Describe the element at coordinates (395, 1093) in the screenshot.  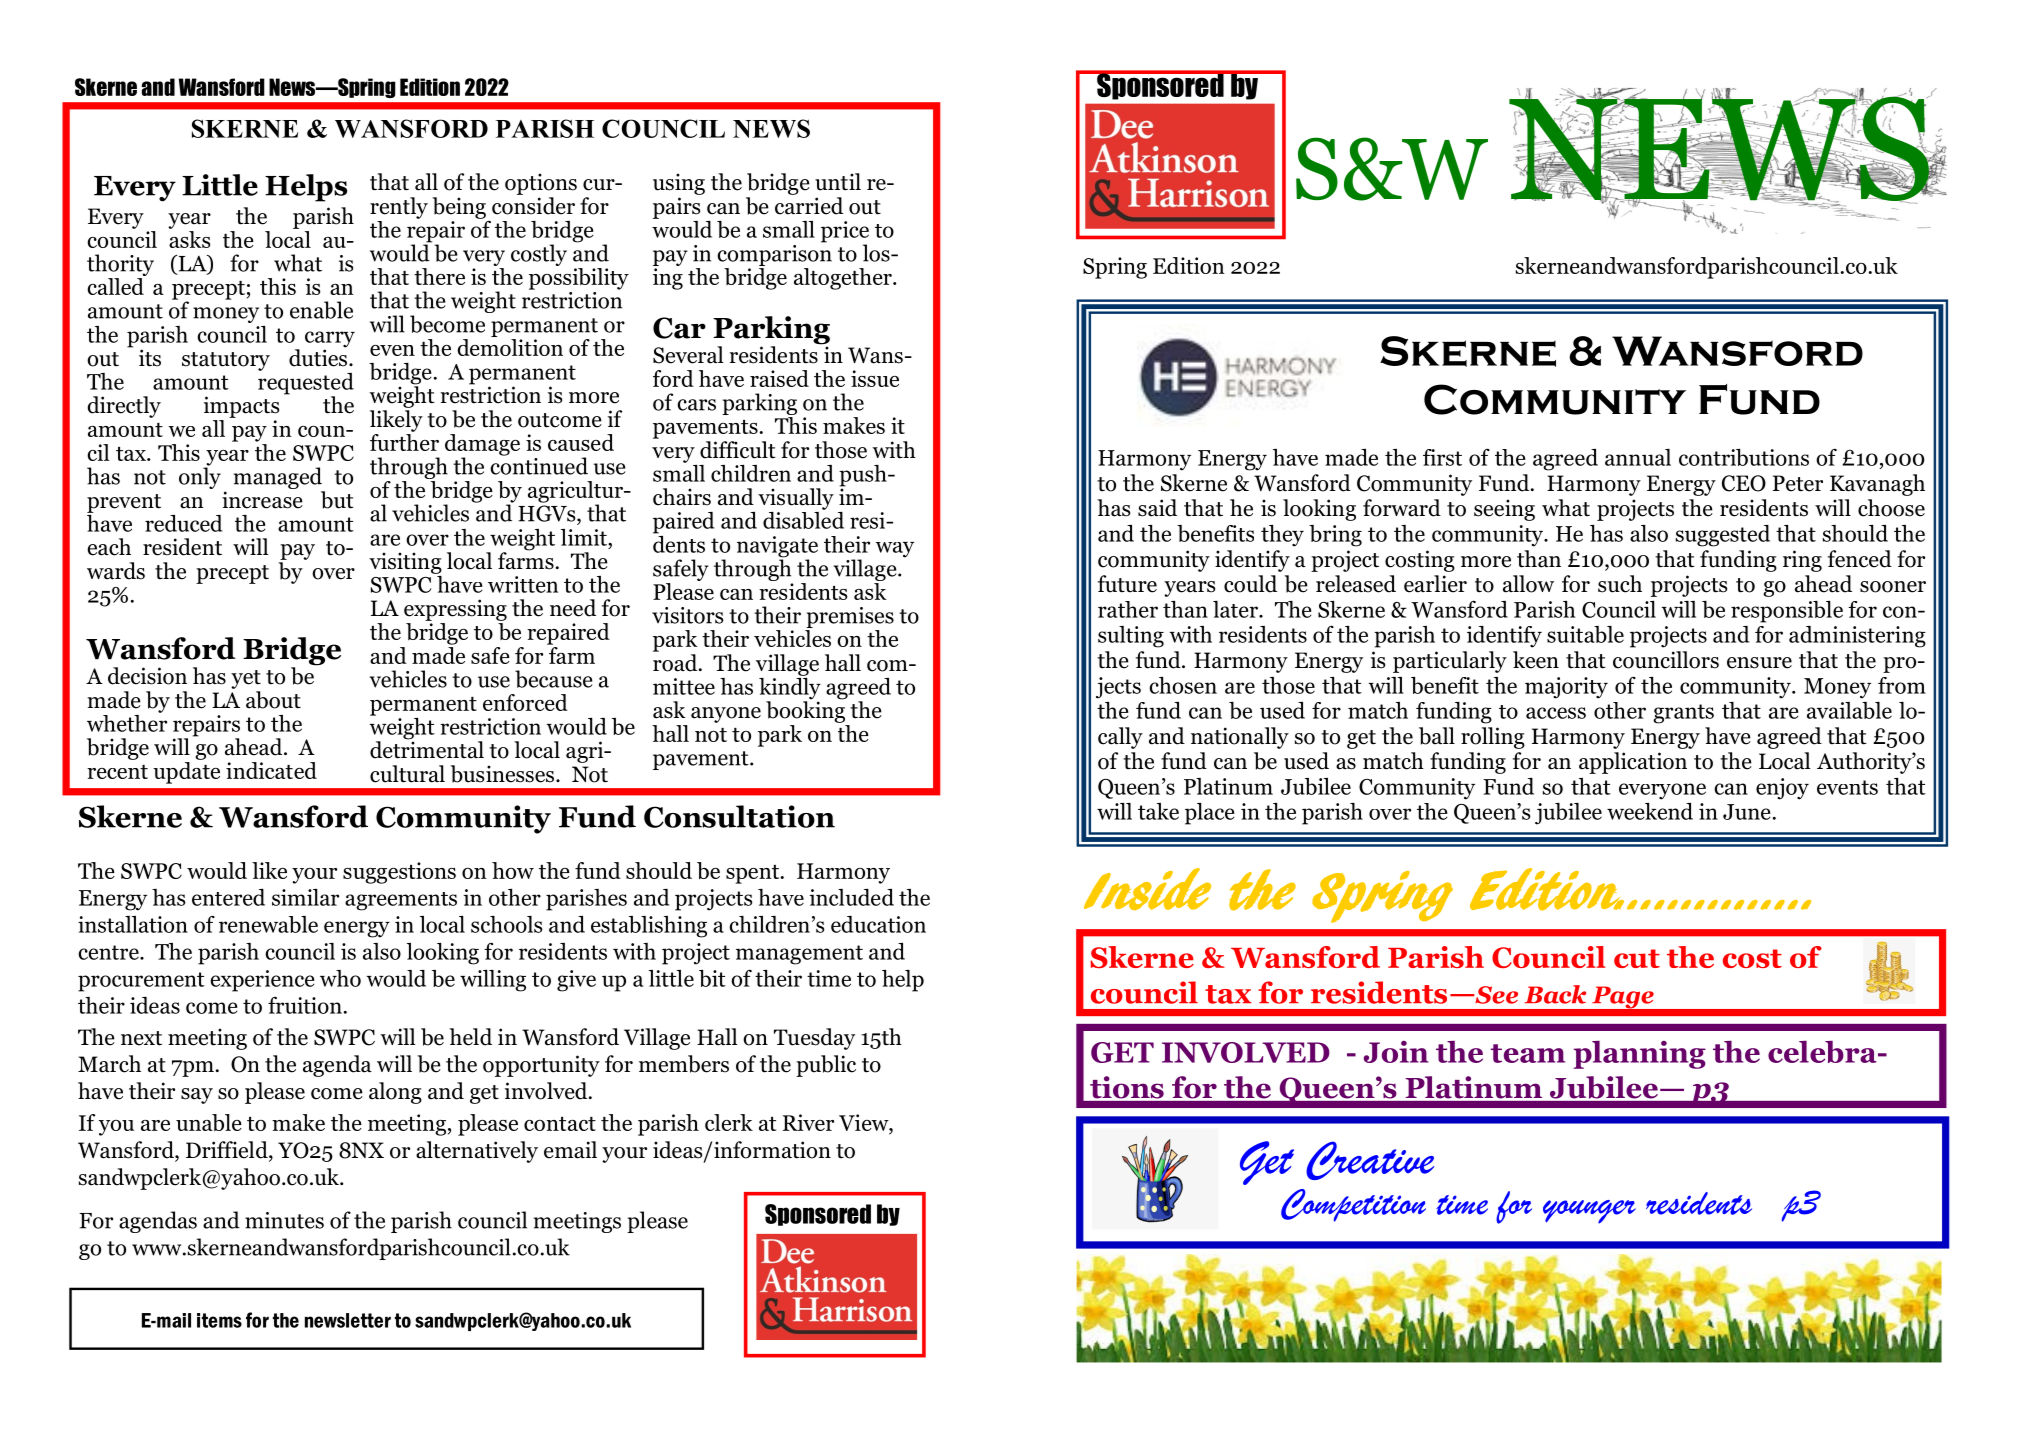
I see `along` at that location.
